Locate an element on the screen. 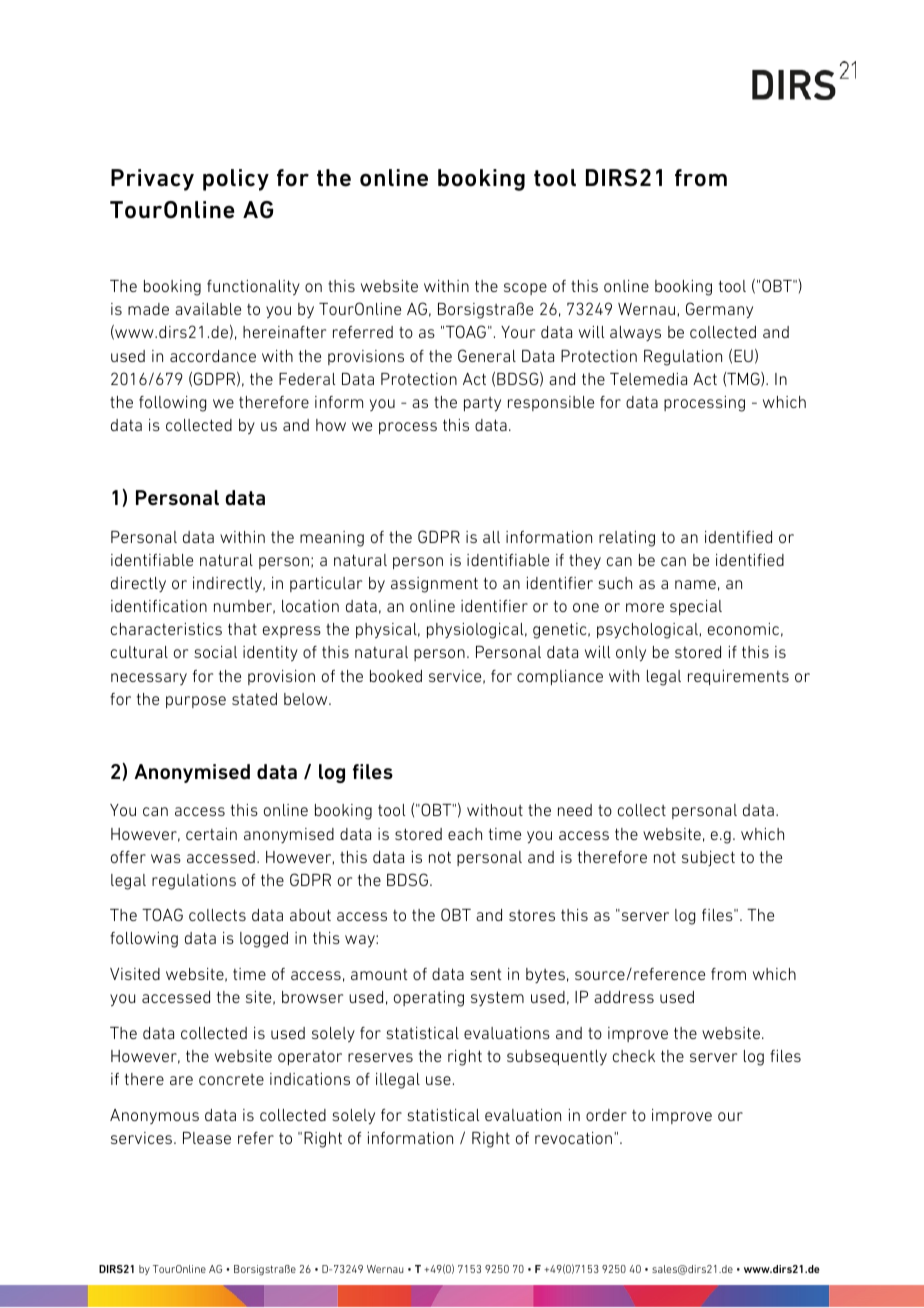 The image size is (924, 1308). scope is located at coordinates (525, 289).
